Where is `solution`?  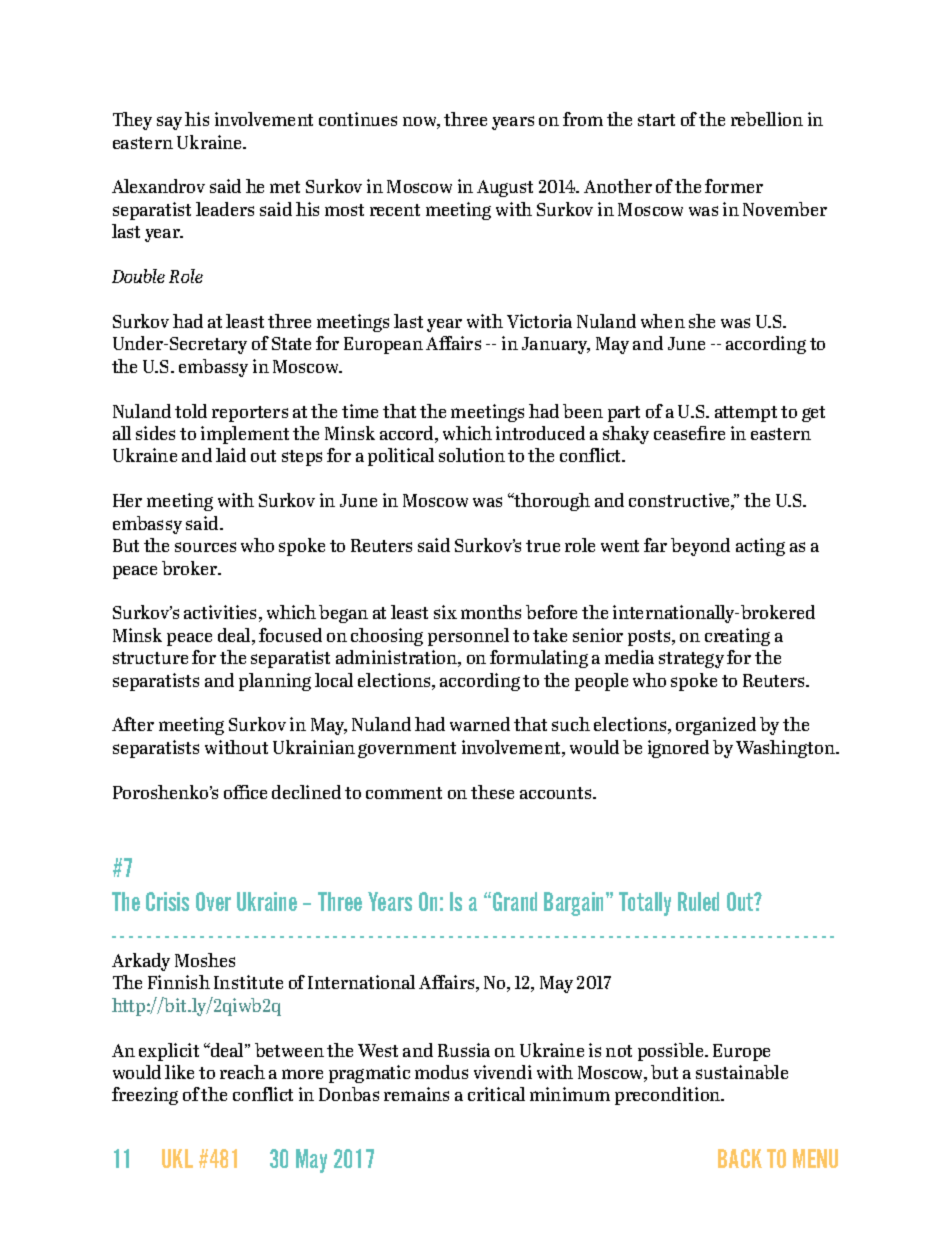
solution is located at coordinates (472, 455).
